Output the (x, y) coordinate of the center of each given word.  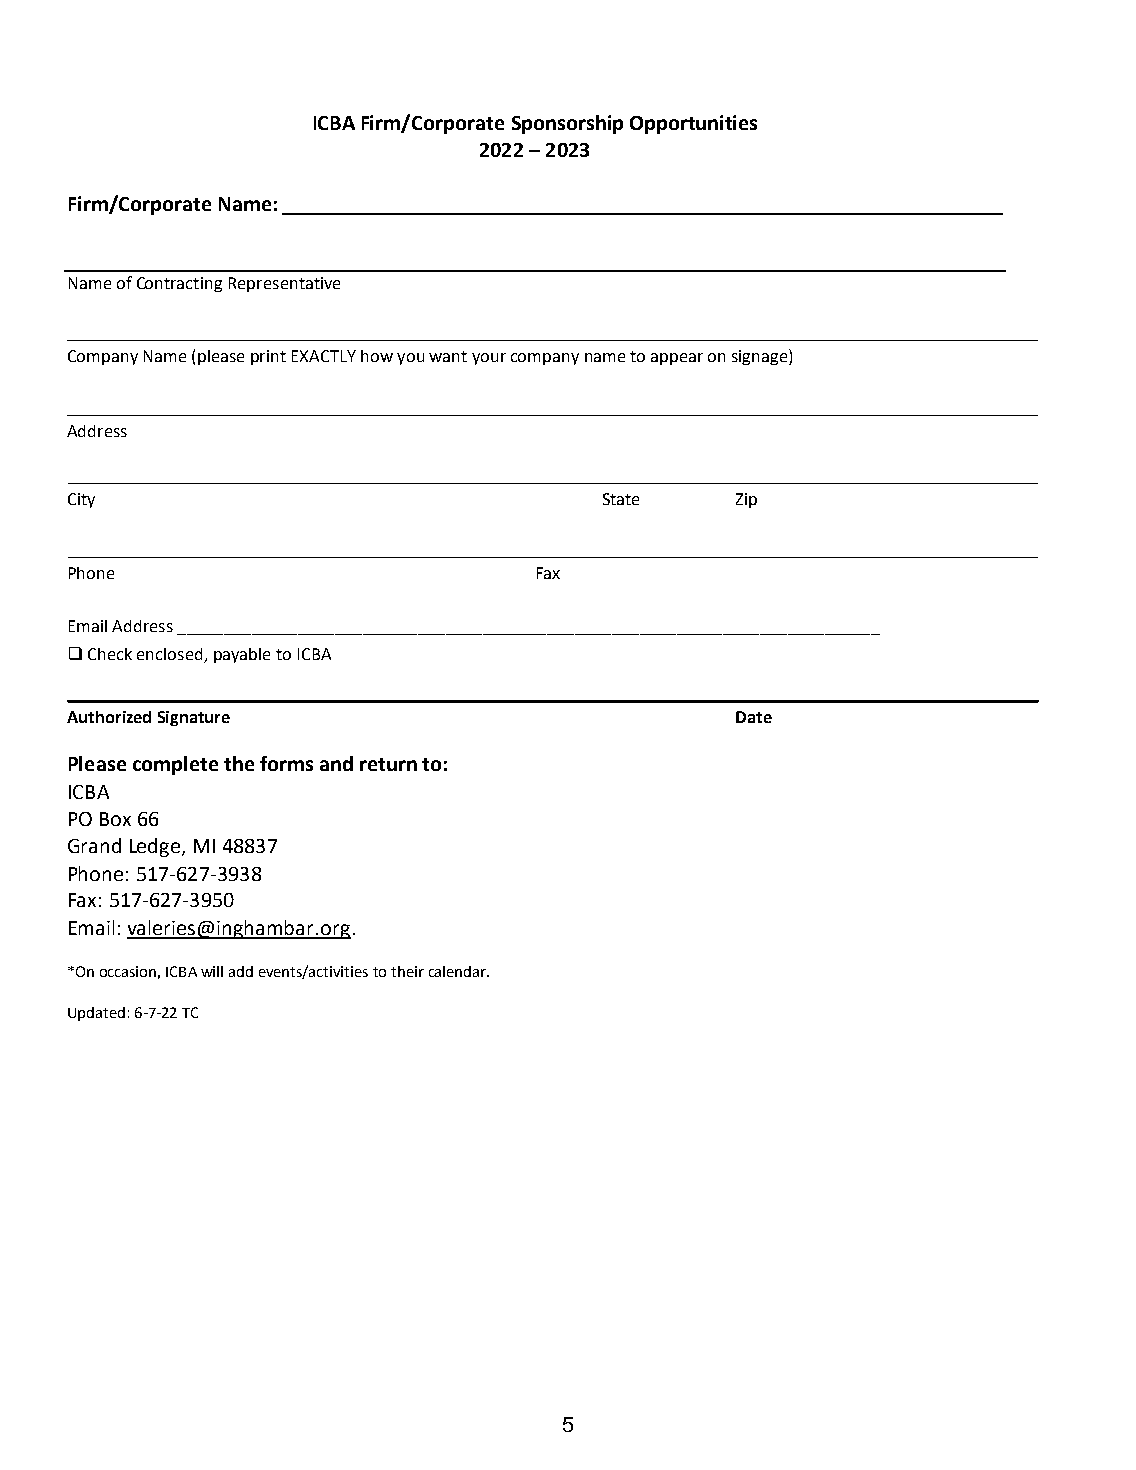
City (81, 500)
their (407, 971)
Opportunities (693, 124)
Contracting (179, 284)
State (621, 499)
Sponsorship (567, 124)
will (212, 971)
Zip (746, 500)
